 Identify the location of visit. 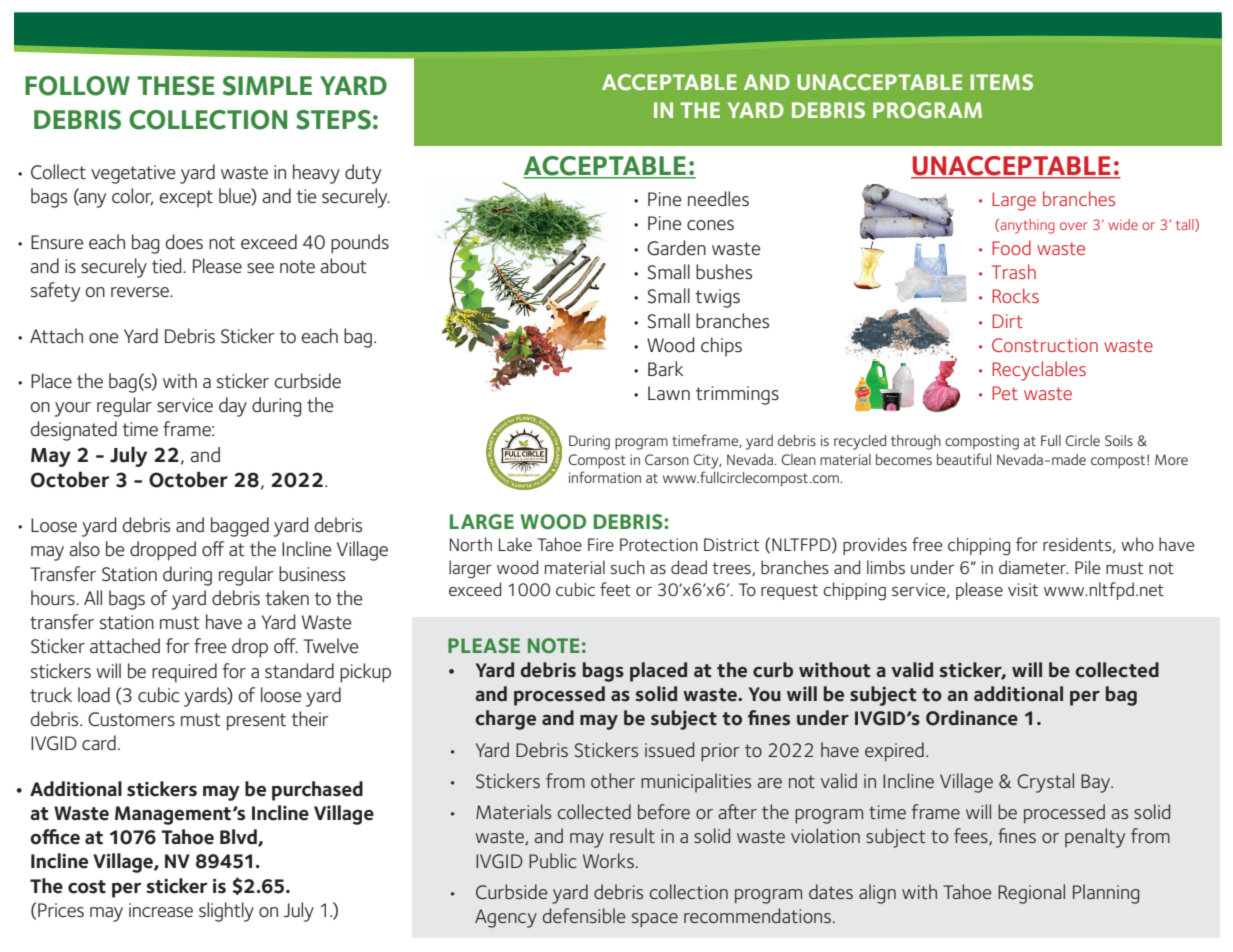
(1023, 589).
